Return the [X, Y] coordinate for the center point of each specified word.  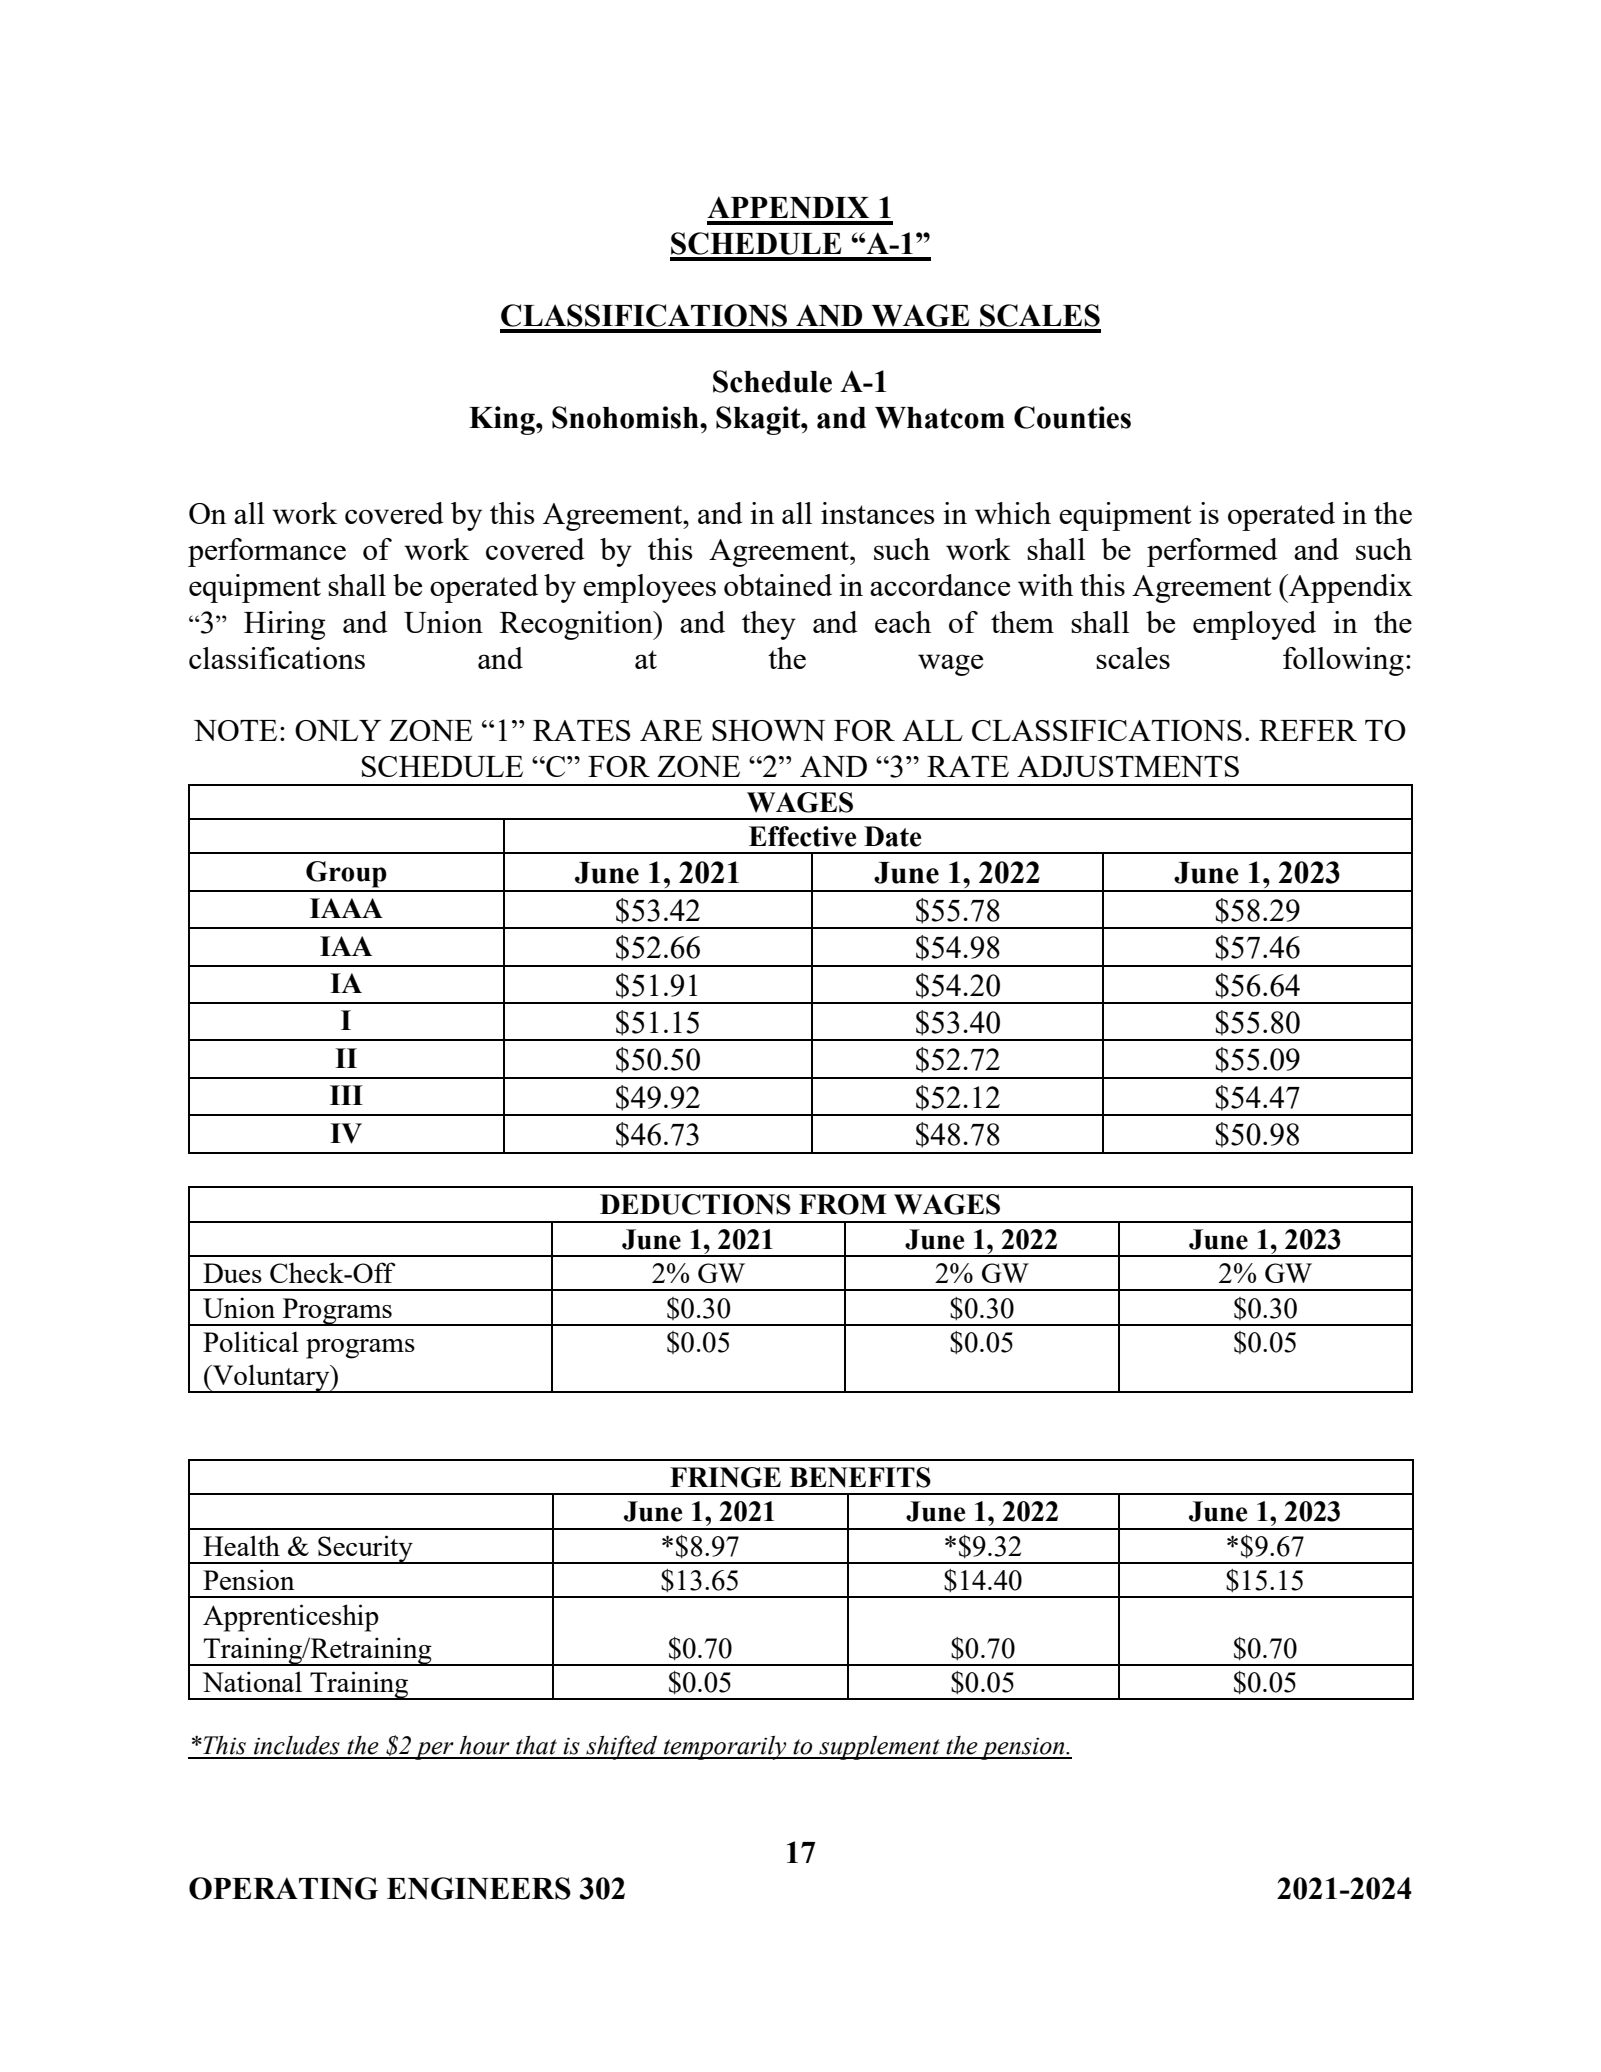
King [503, 420]
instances [877, 513]
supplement [879, 1747]
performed [1212, 552]
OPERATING [283, 1888]
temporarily [725, 1747]
